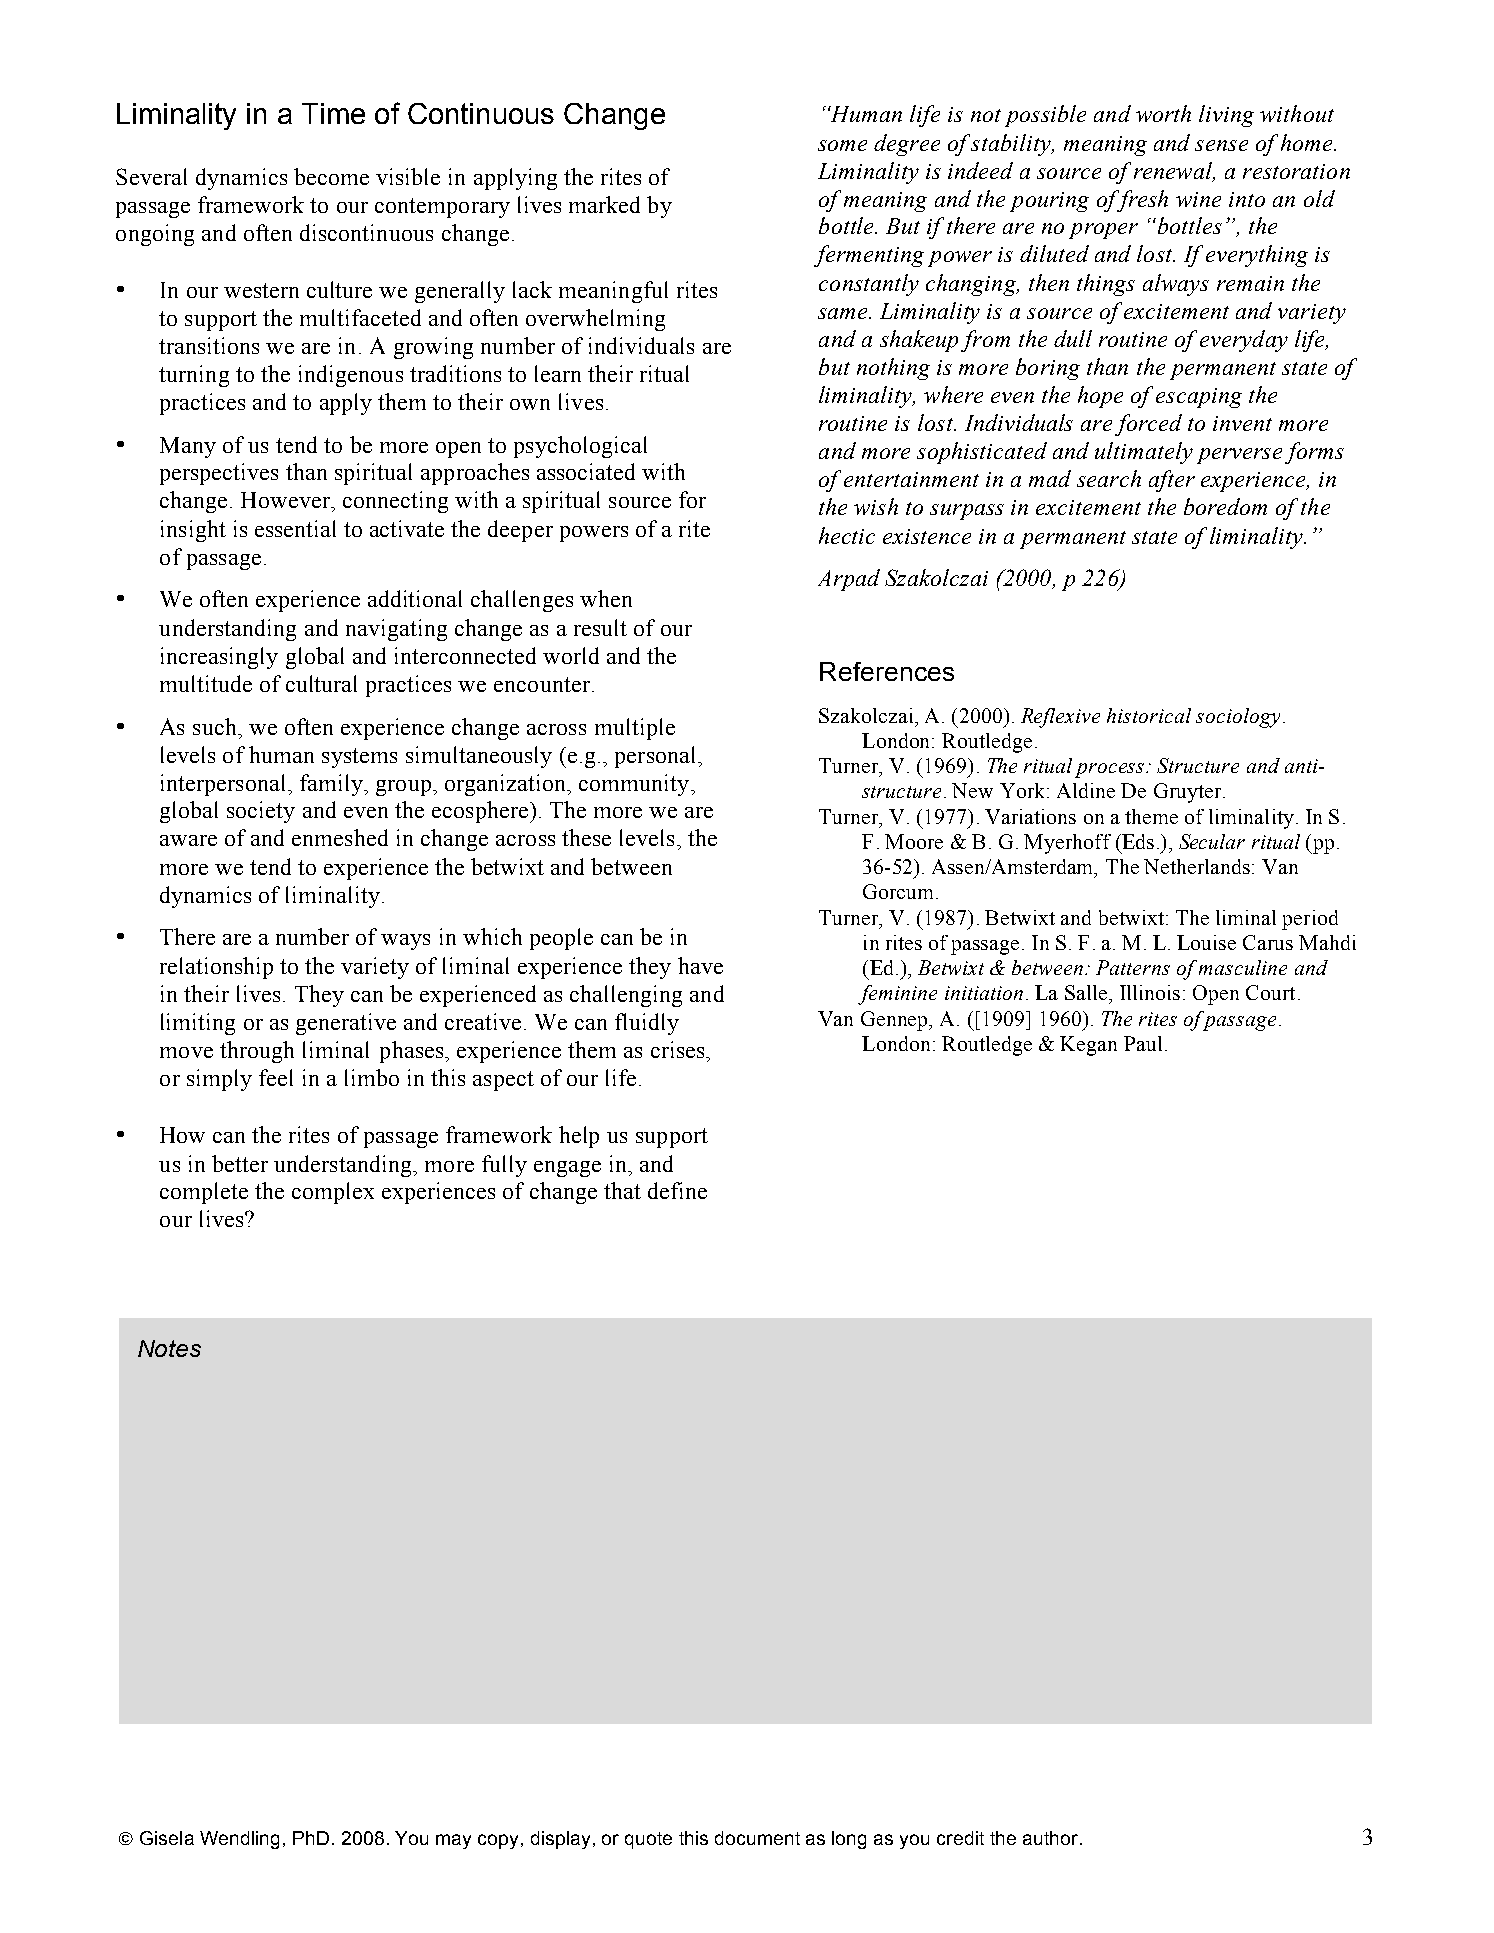  Describe the element at coordinates (849, 580) in the image. I see `Arpad` at that location.
